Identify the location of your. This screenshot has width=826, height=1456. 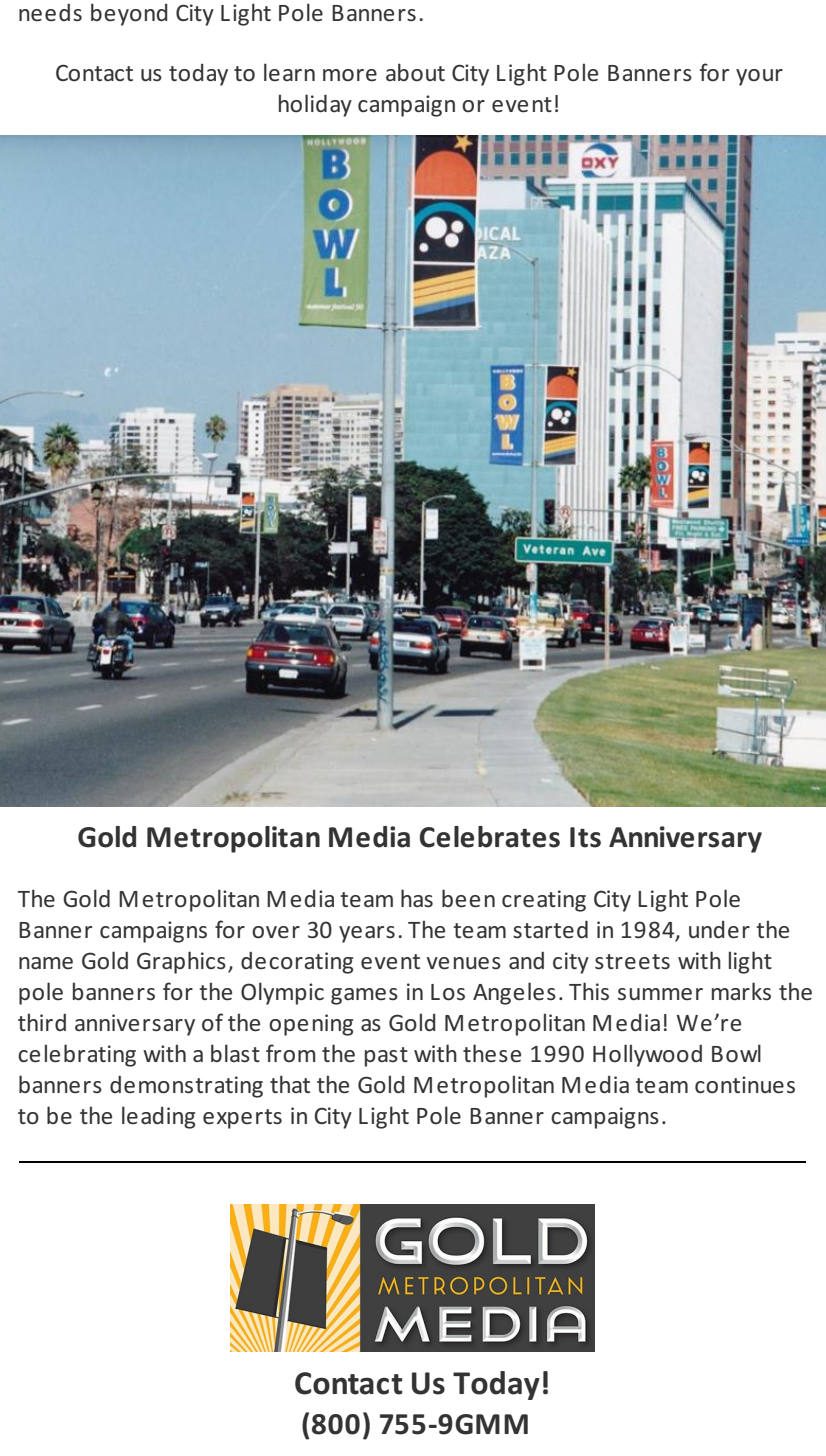
(759, 77).
